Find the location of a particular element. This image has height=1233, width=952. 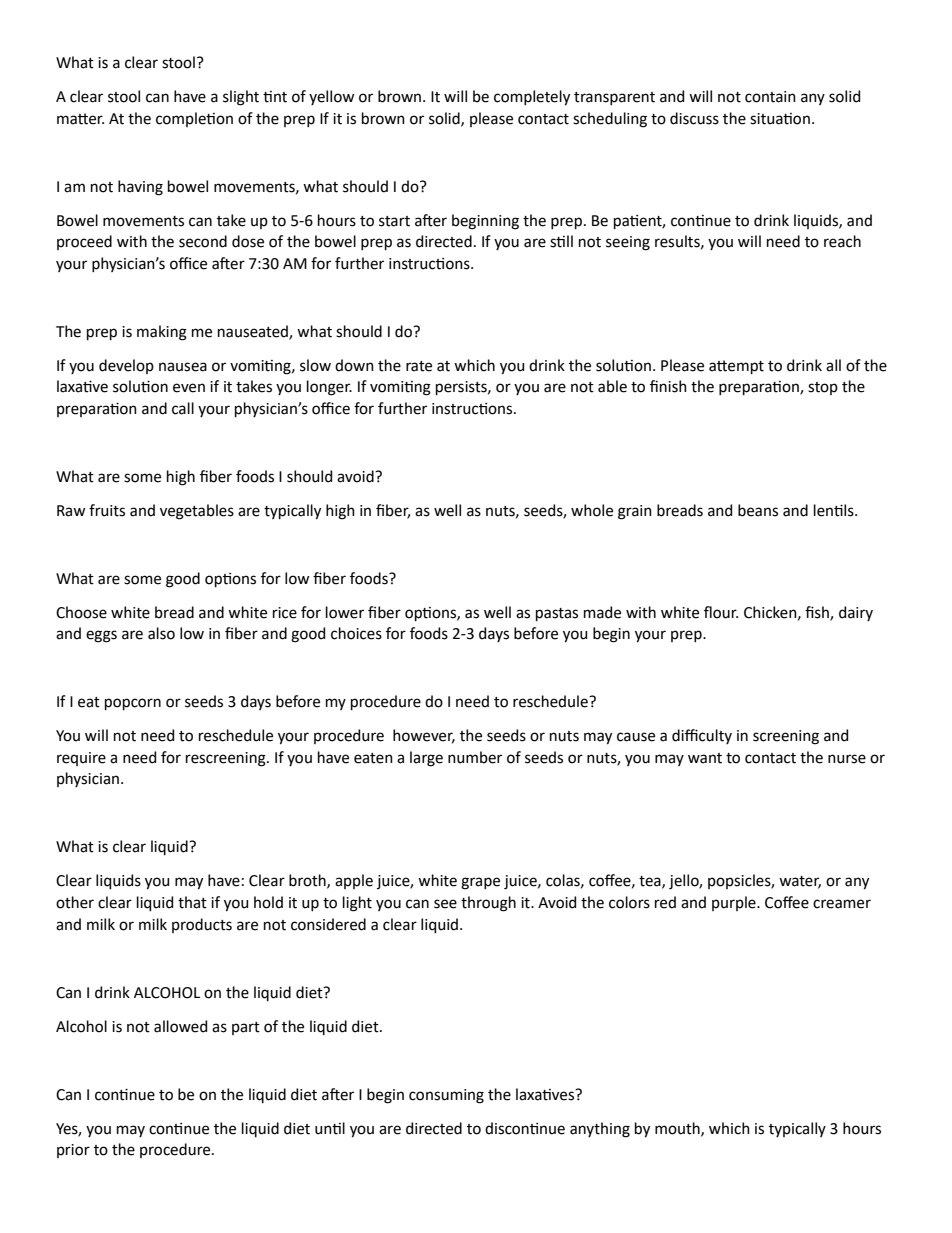

having is located at coordinates (140, 188).
